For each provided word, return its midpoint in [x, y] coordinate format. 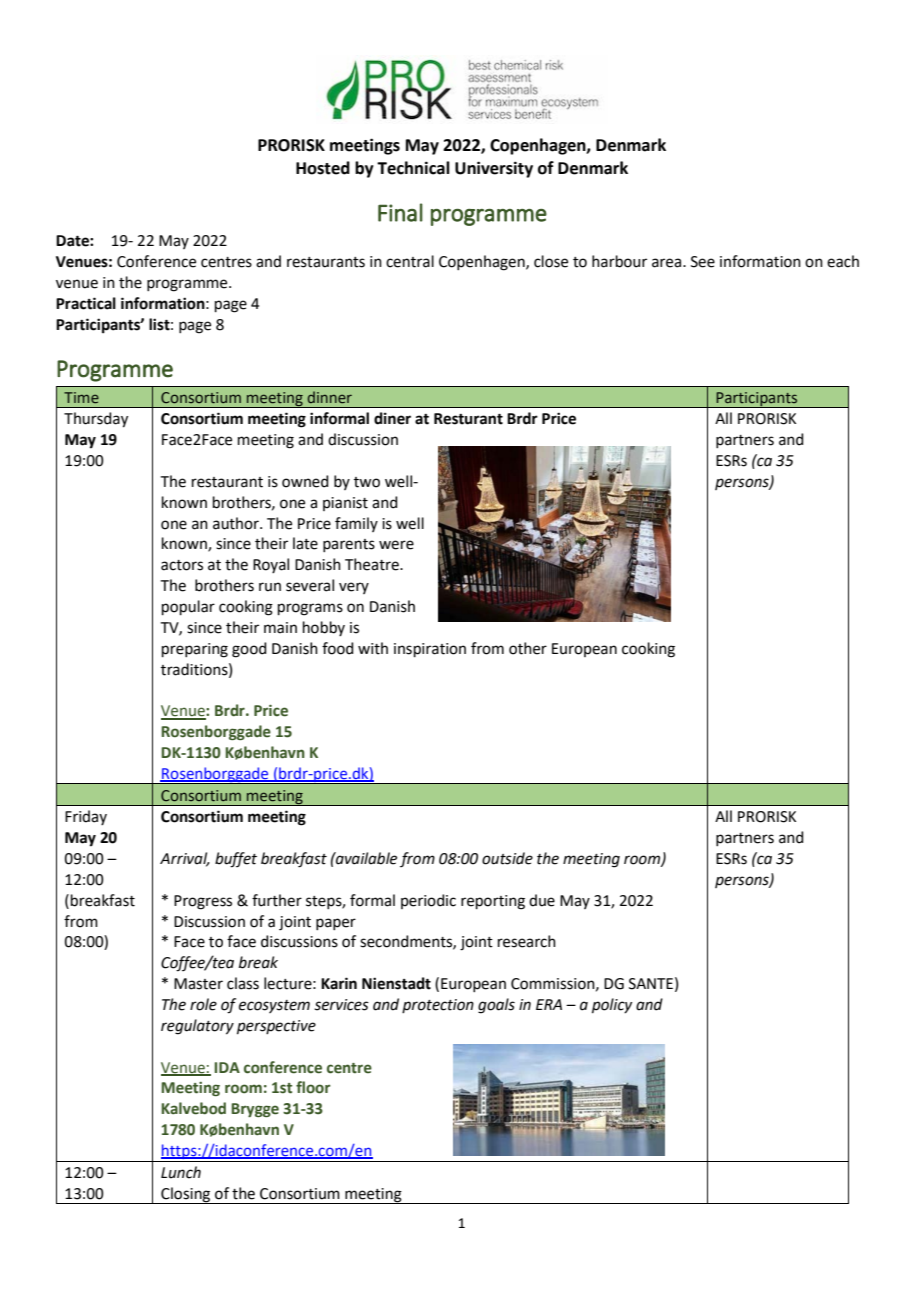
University [494, 169]
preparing [195, 650]
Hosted [323, 168]
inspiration [430, 650]
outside [507, 858]
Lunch [181, 1172]
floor [313, 1087]
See [703, 262]
